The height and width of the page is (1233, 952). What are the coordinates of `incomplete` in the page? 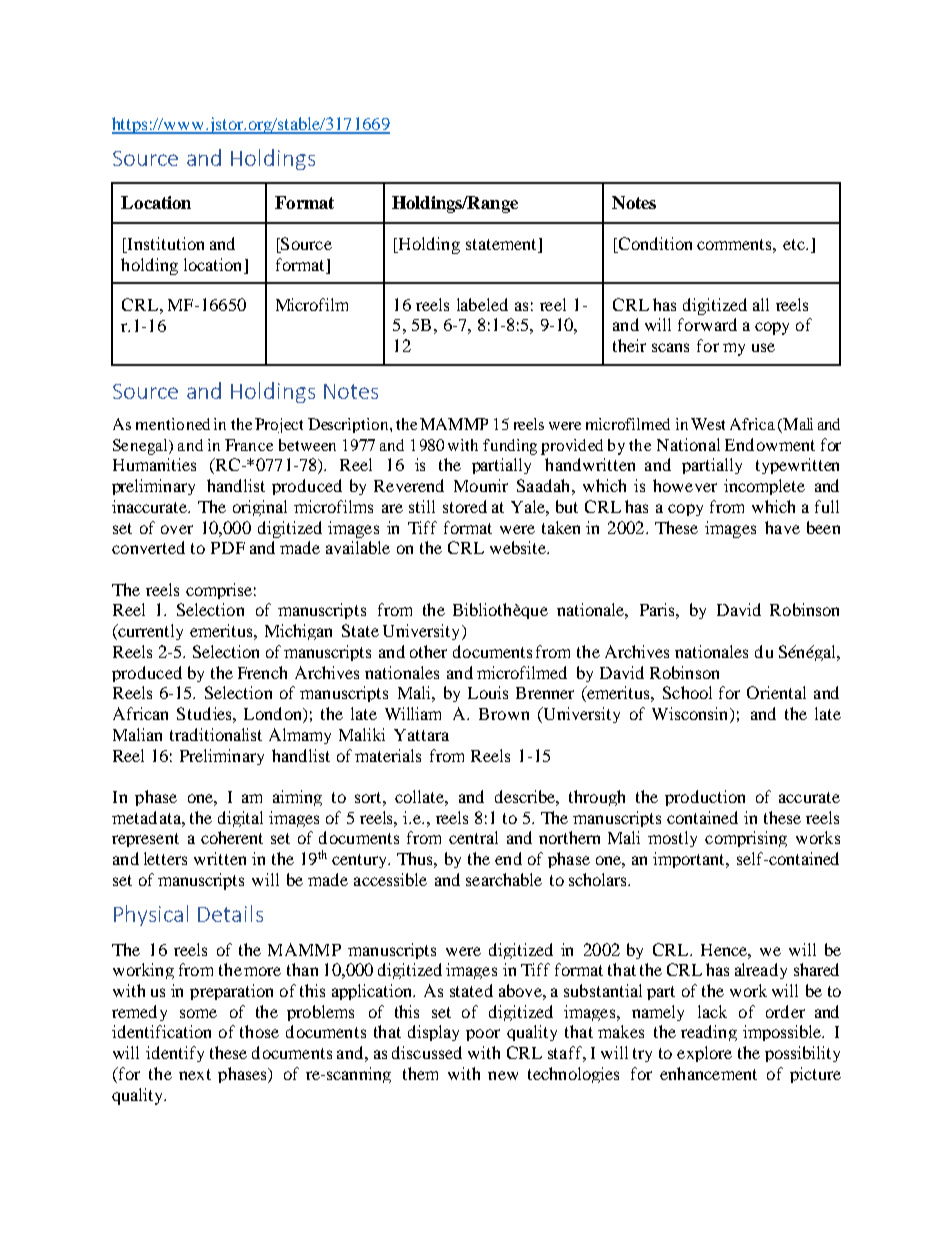 It's located at (764, 487).
